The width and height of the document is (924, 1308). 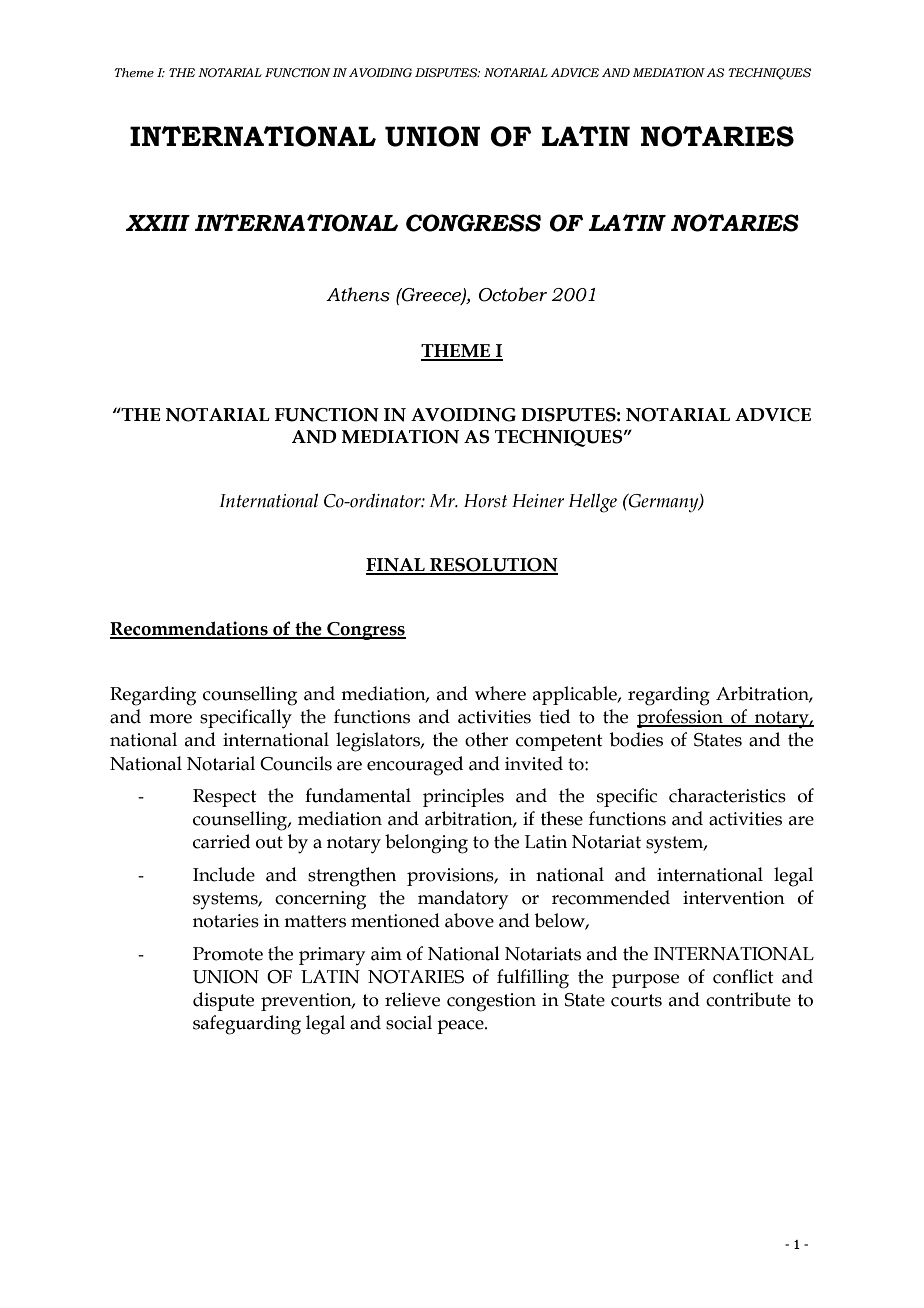 I want to click on bodies, so click(x=636, y=739).
